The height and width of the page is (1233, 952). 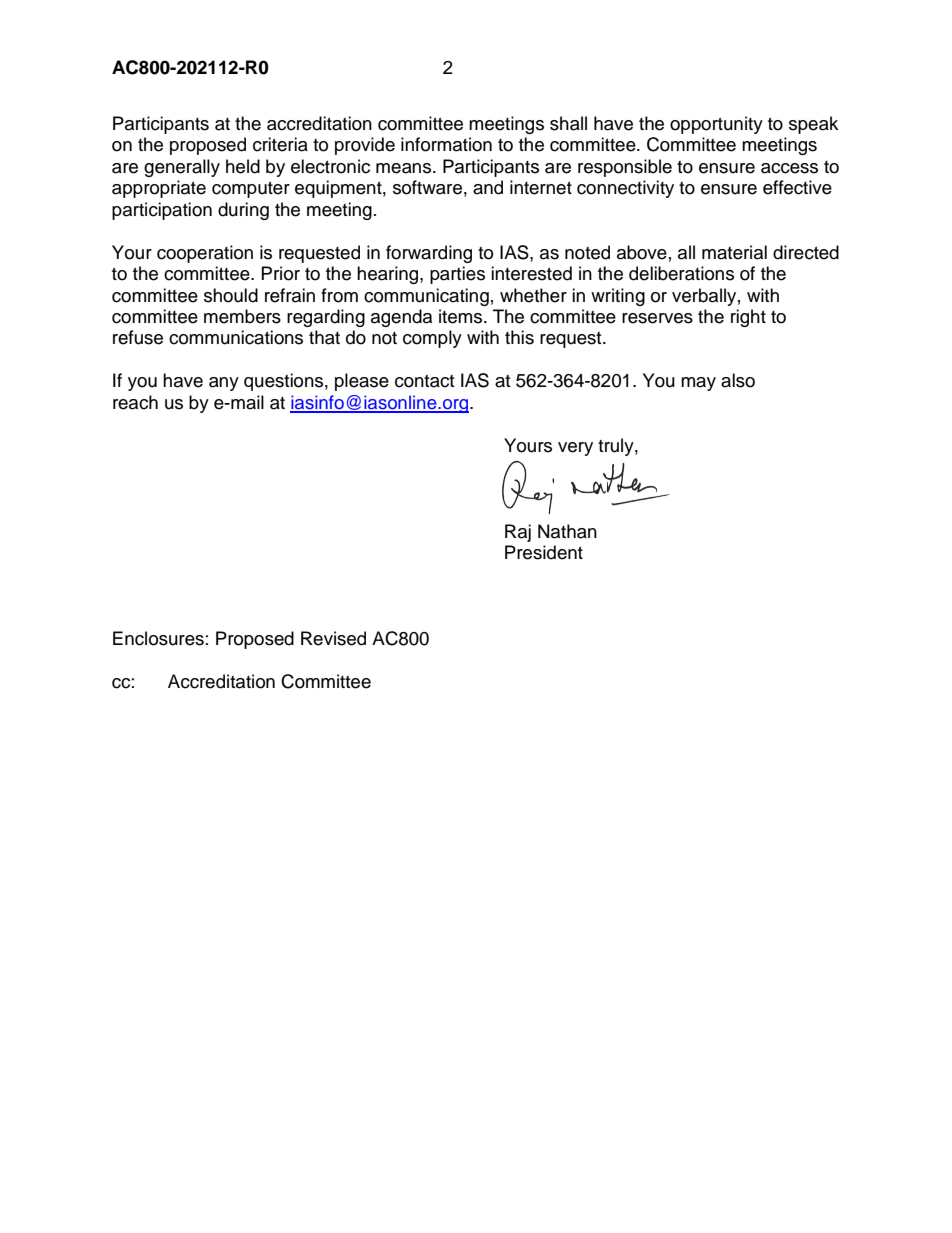 What do you see at coordinates (158, 638) in the page?
I see `Enclosures` at bounding box center [158, 638].
